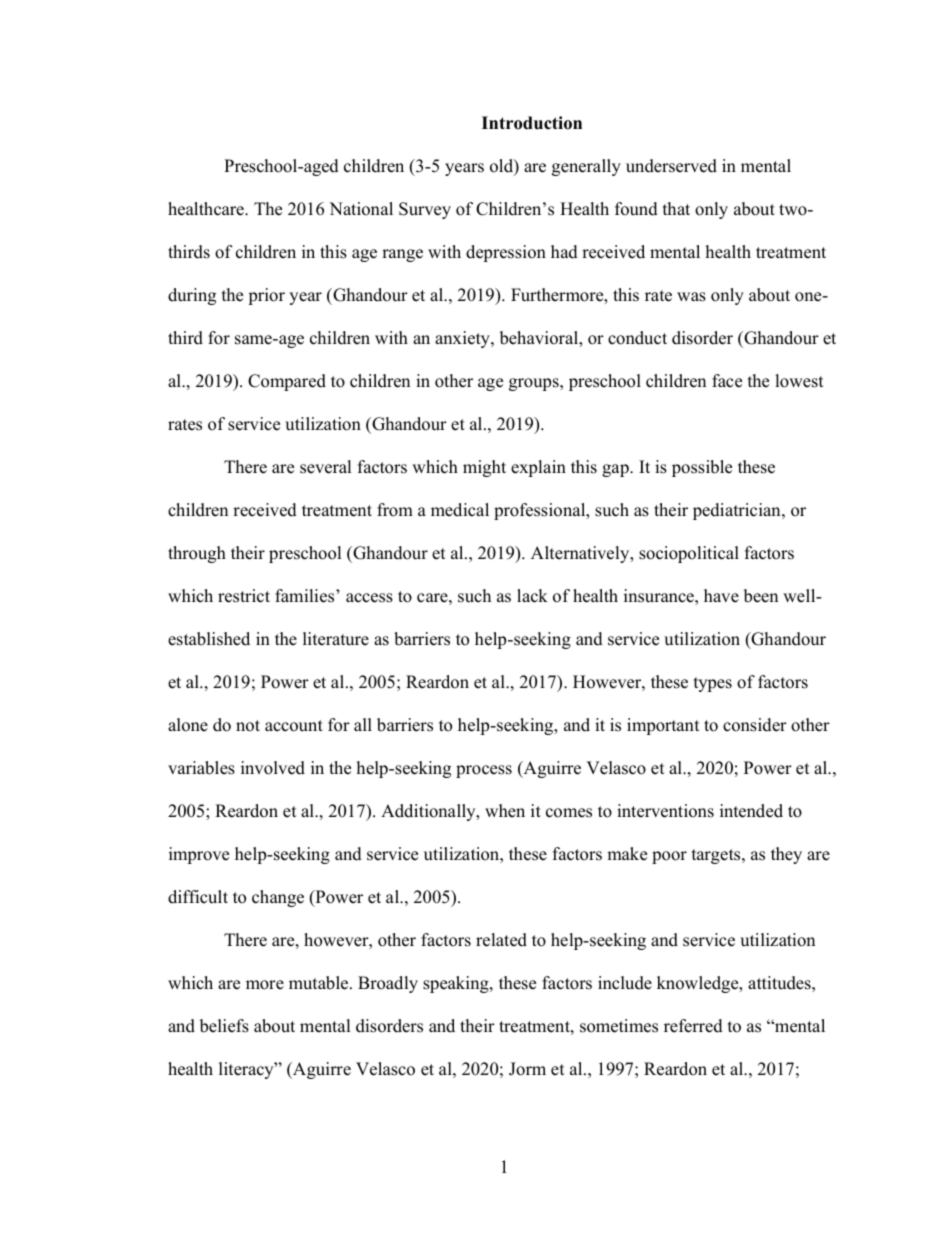 The width and height of the image is (952, 1233). I want to click on beliefs, so click(224, 1026).
